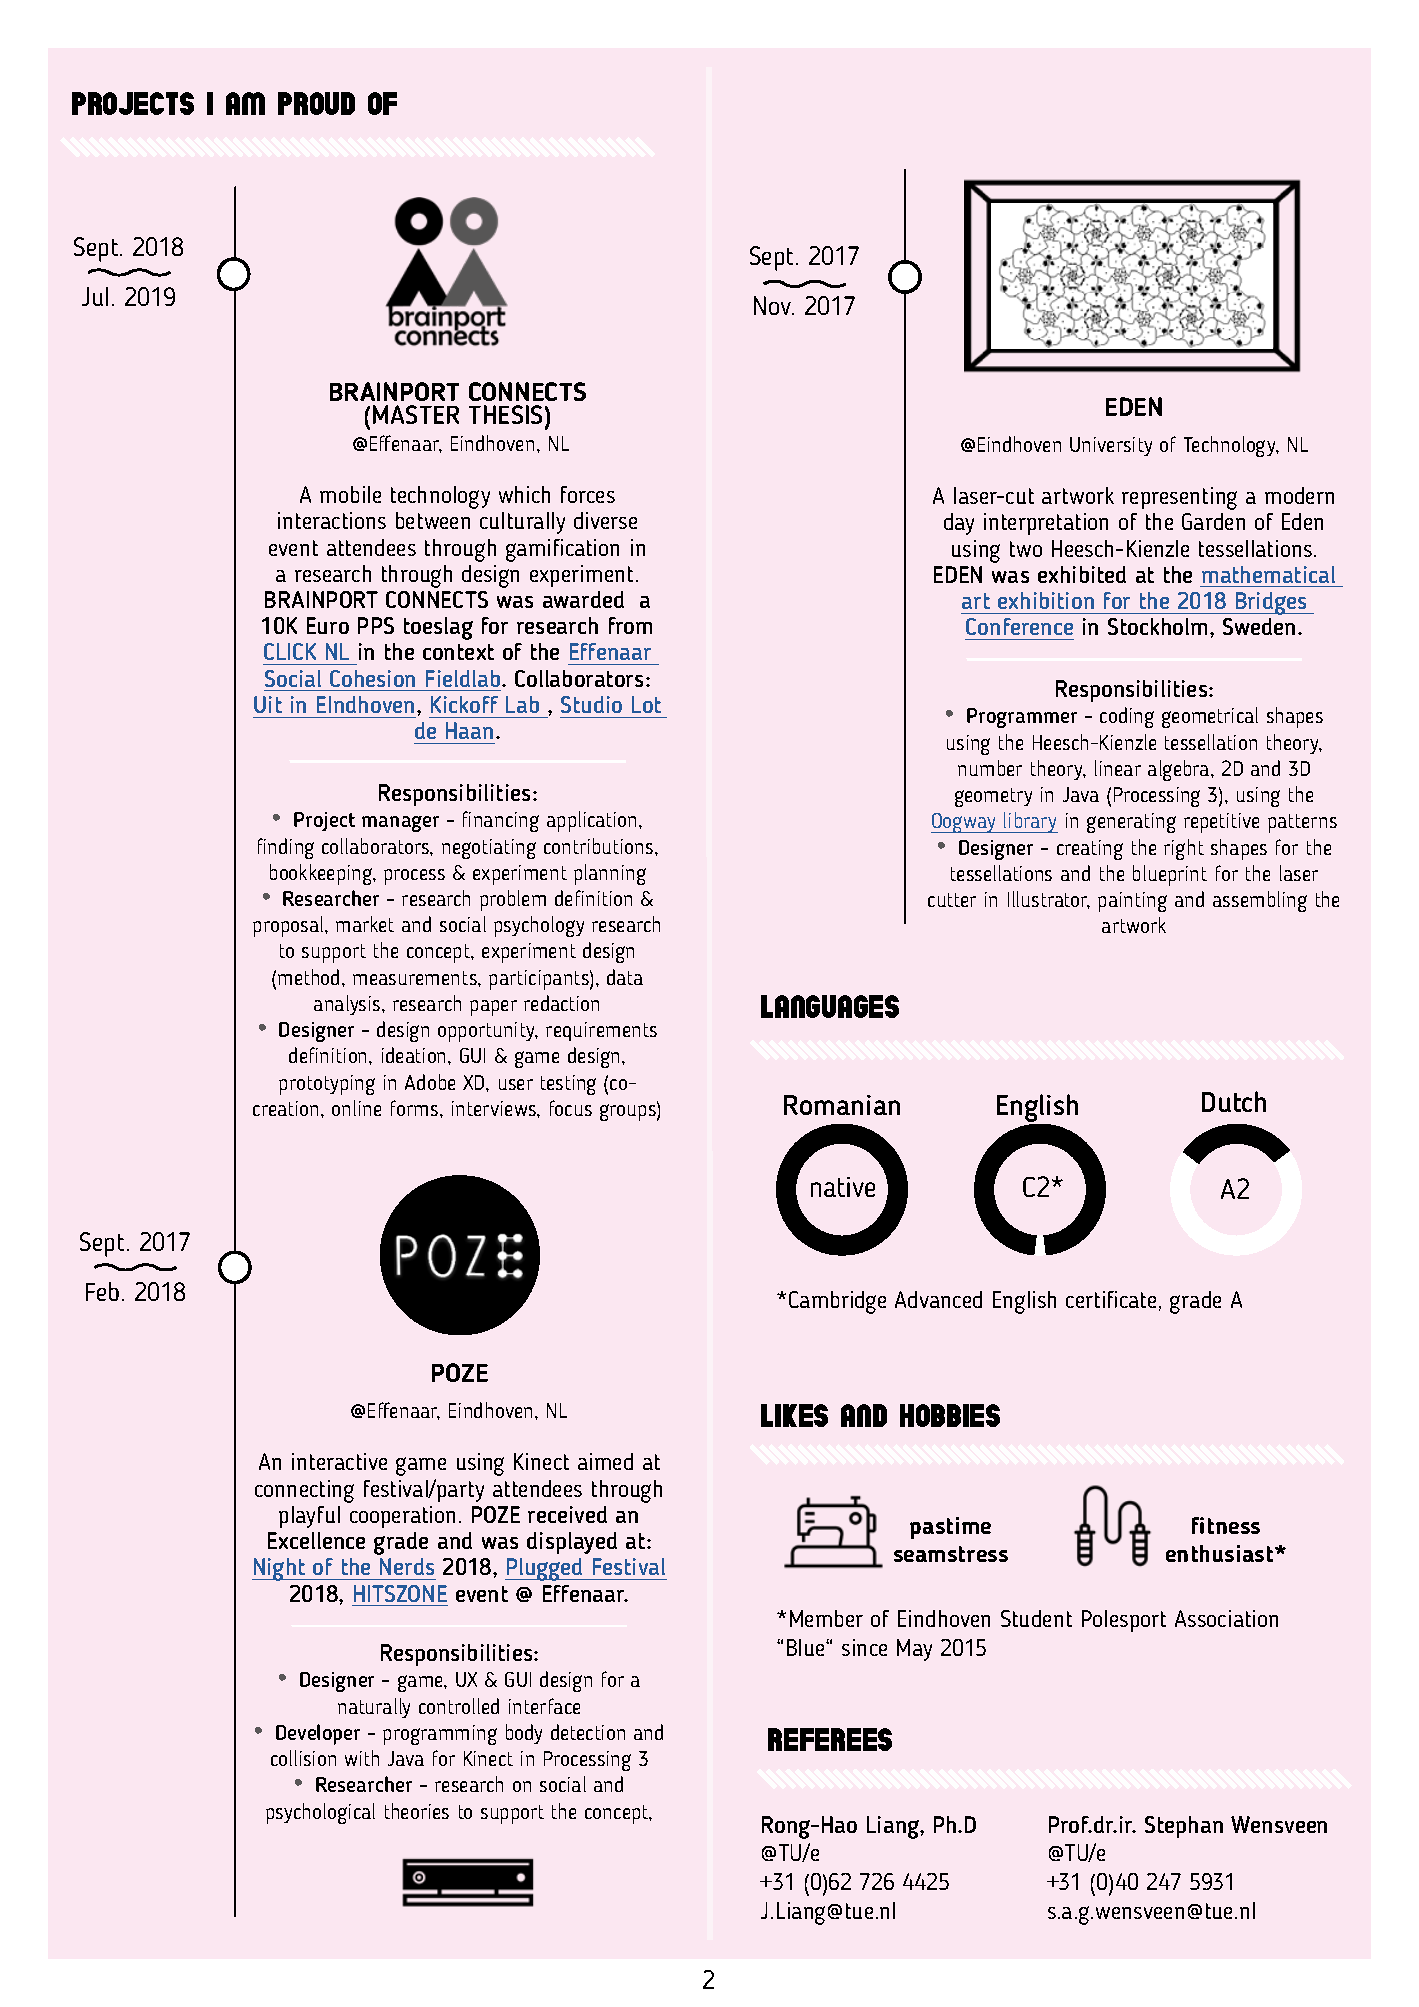 The width and height of the image is (1419, 2007). Describe the element at coordinates (303, 1758) in the image. I see `collision` at that location.
